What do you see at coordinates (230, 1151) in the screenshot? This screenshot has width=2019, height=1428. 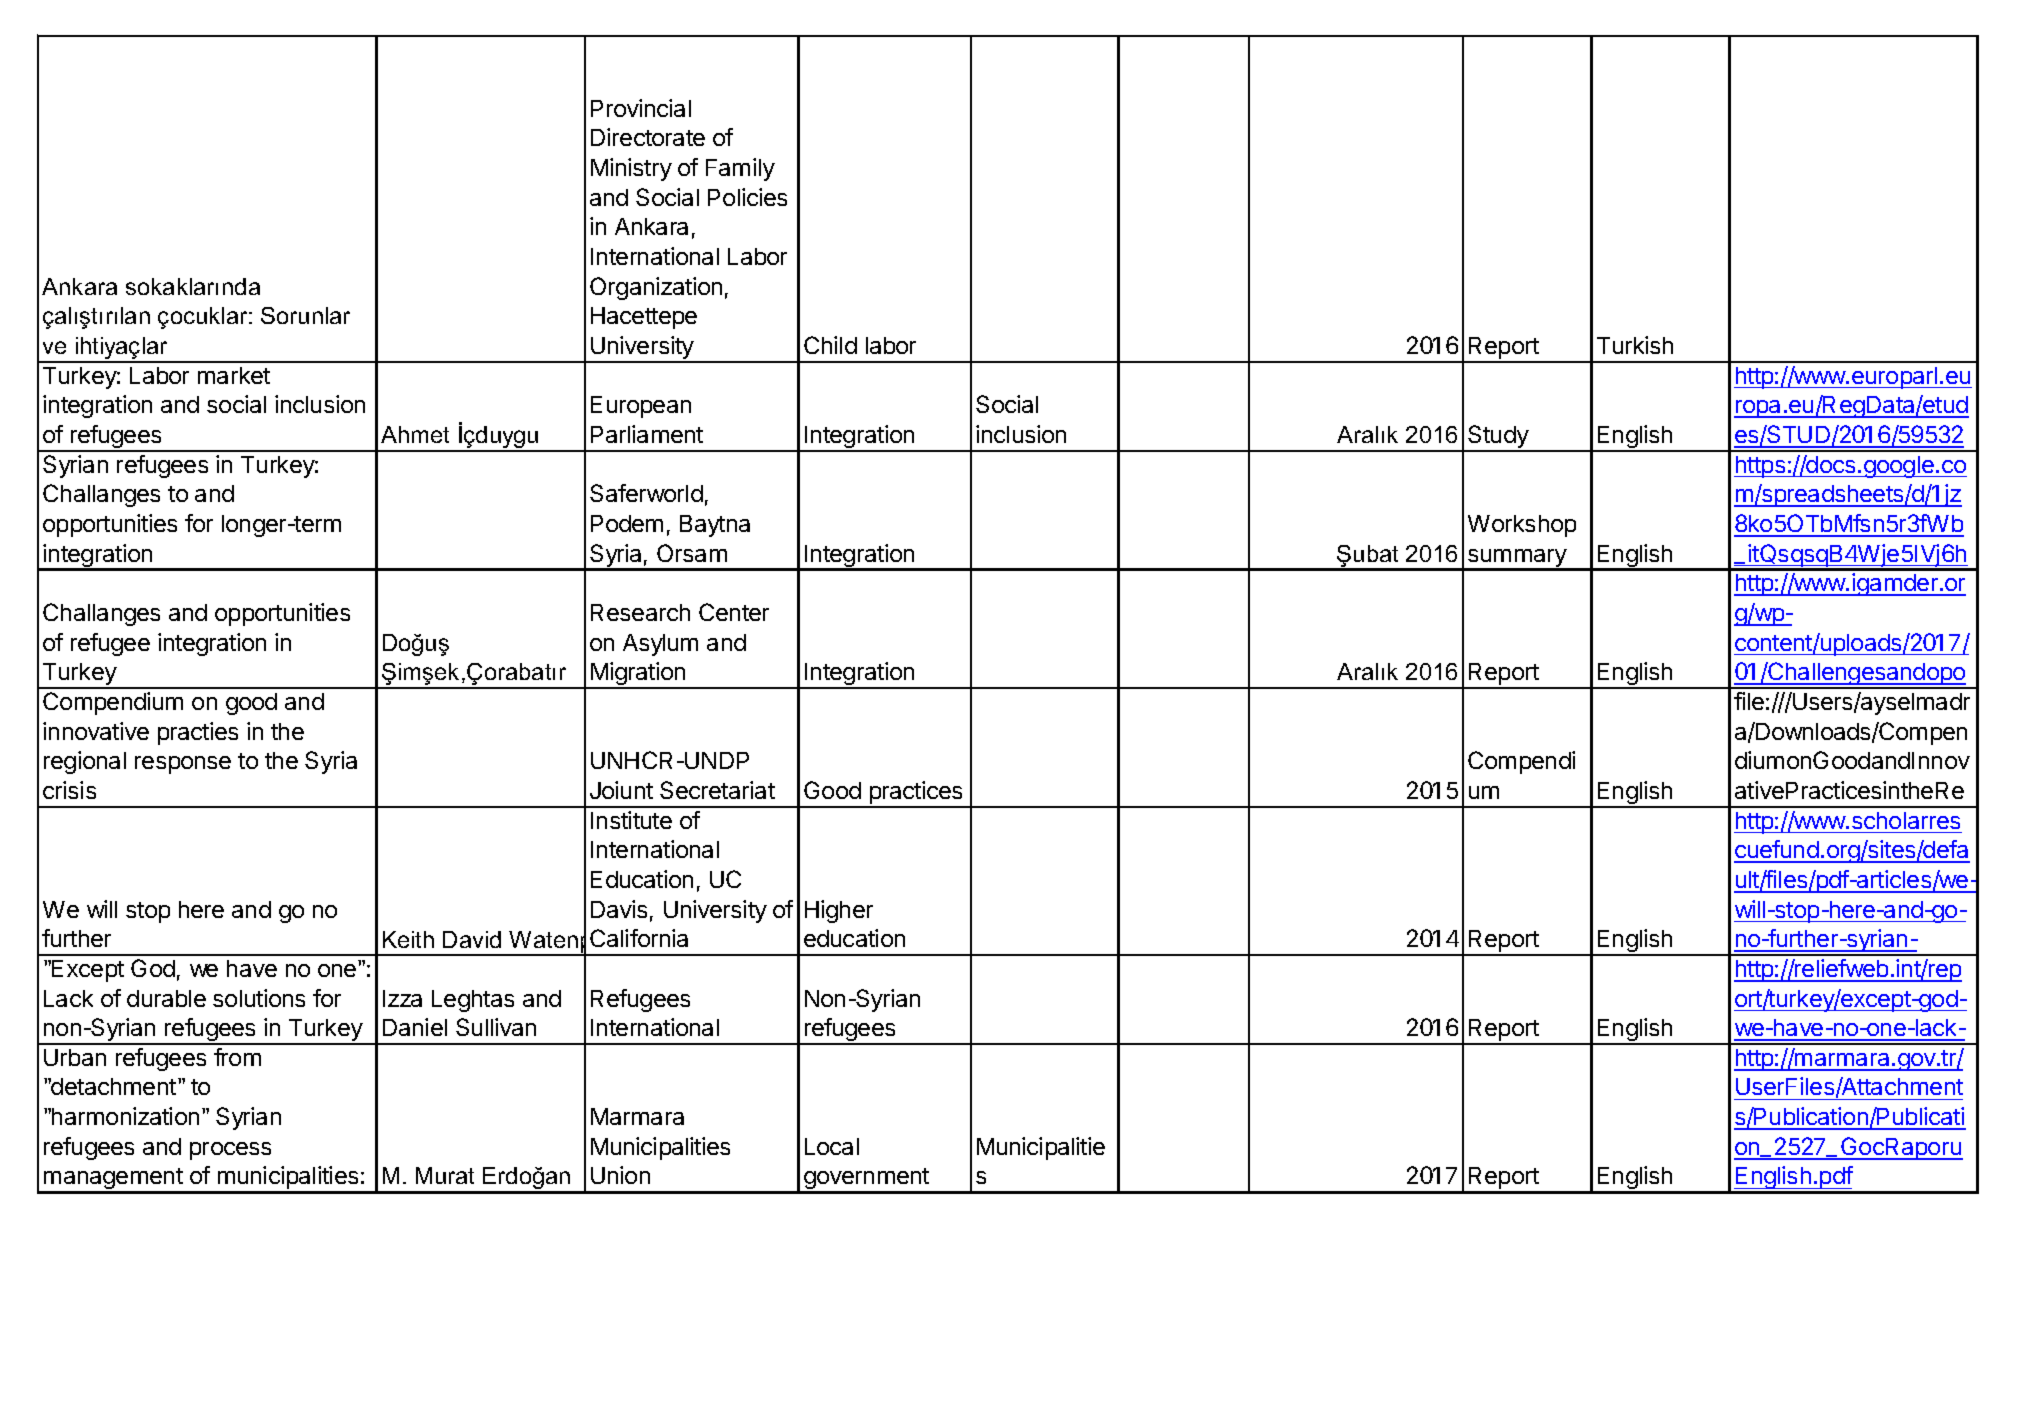 I see `process` at bounding box center [230, 1151].
